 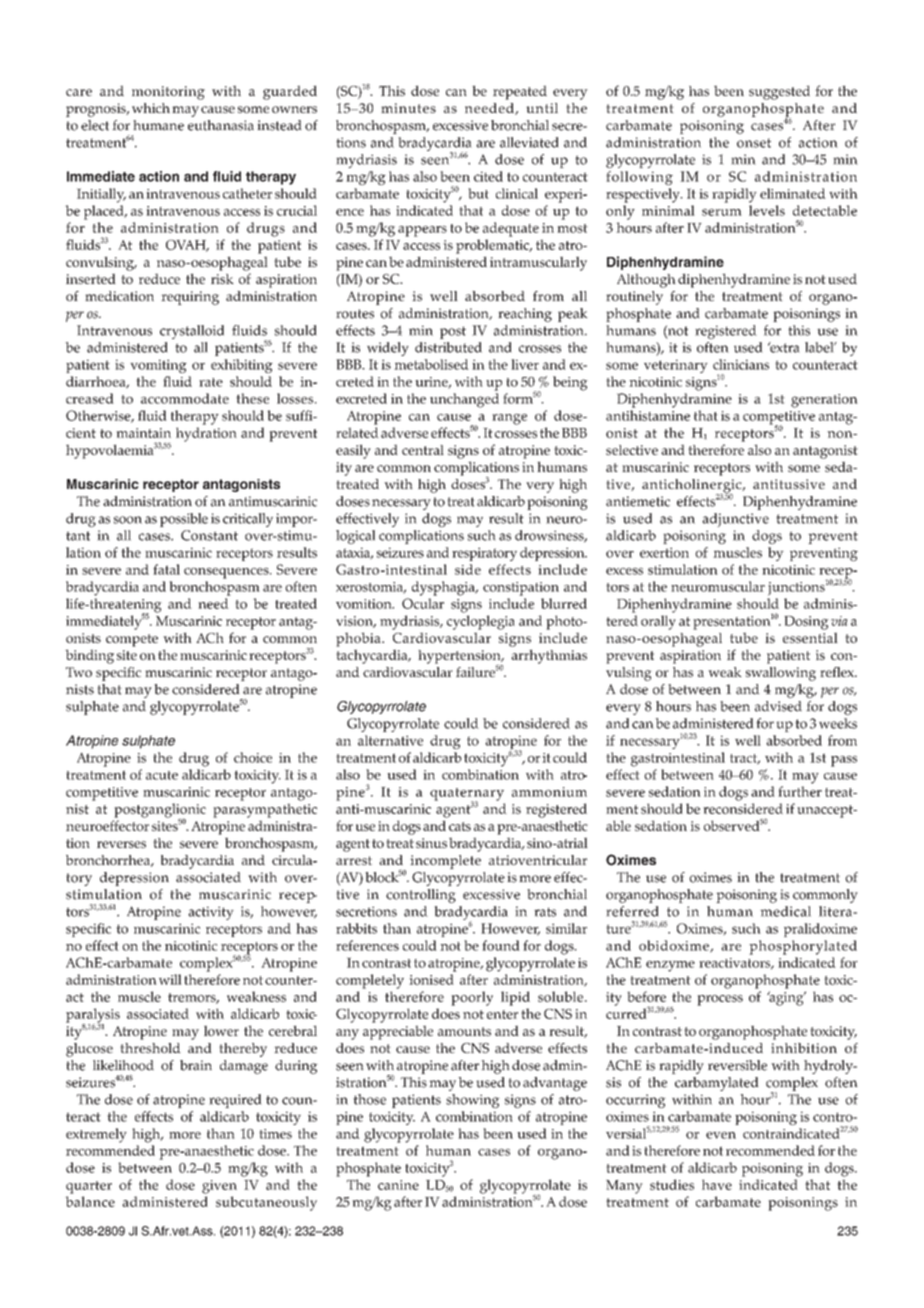 What do you see at coordinates (778, 706) in the page?
I see `advised` at bounding box center [778, 706].
